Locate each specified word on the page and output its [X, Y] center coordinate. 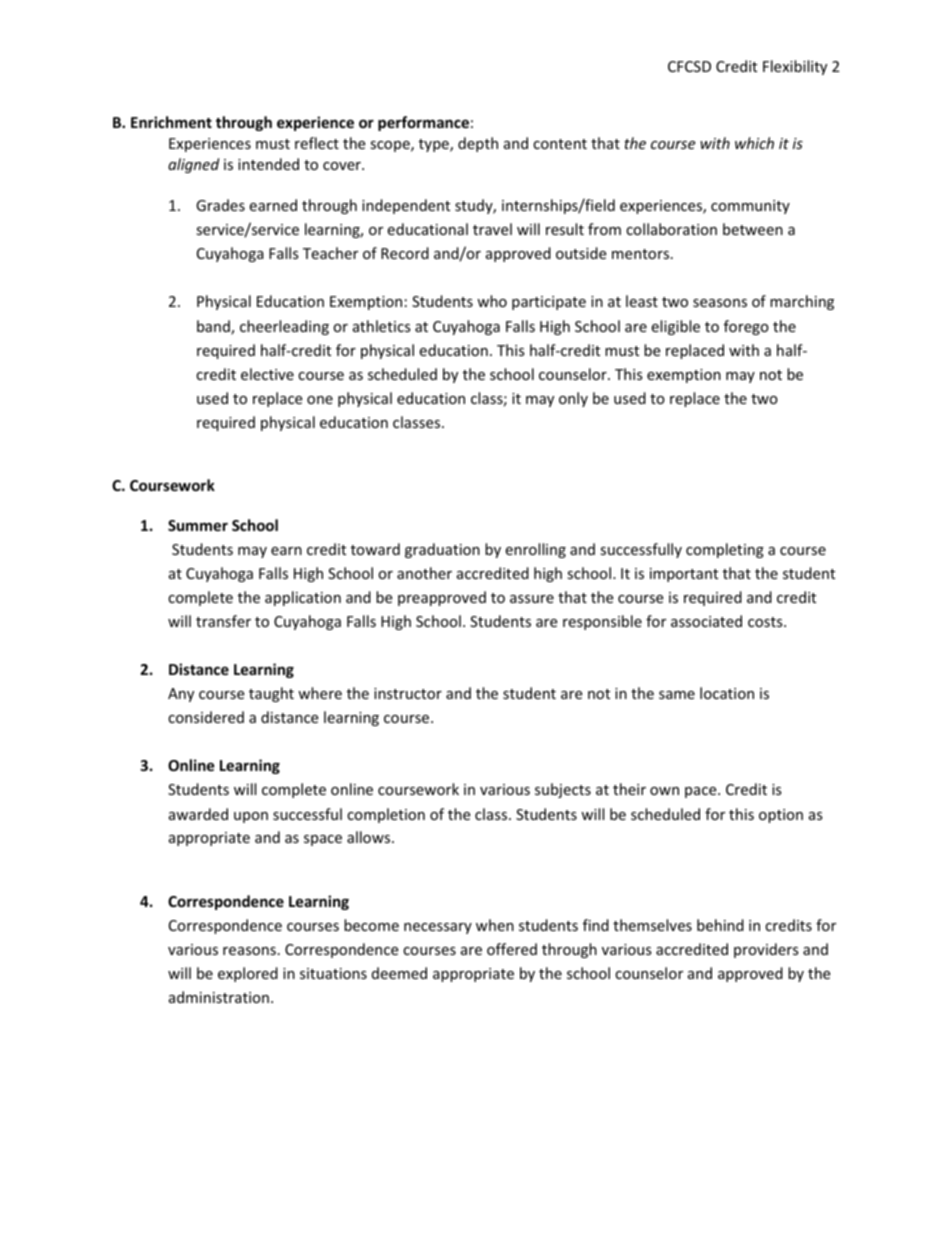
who [492, 301]
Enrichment [171, 122]
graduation [442, 550]
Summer [198, 525]
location [727, 693]
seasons [720, 303]
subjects [563, 790]
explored [248, 974]
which [754, 143]
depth [478, 144]
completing [725, 550]
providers [766, 950]
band [214, 327]
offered [512, 949]
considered [206, 717]
